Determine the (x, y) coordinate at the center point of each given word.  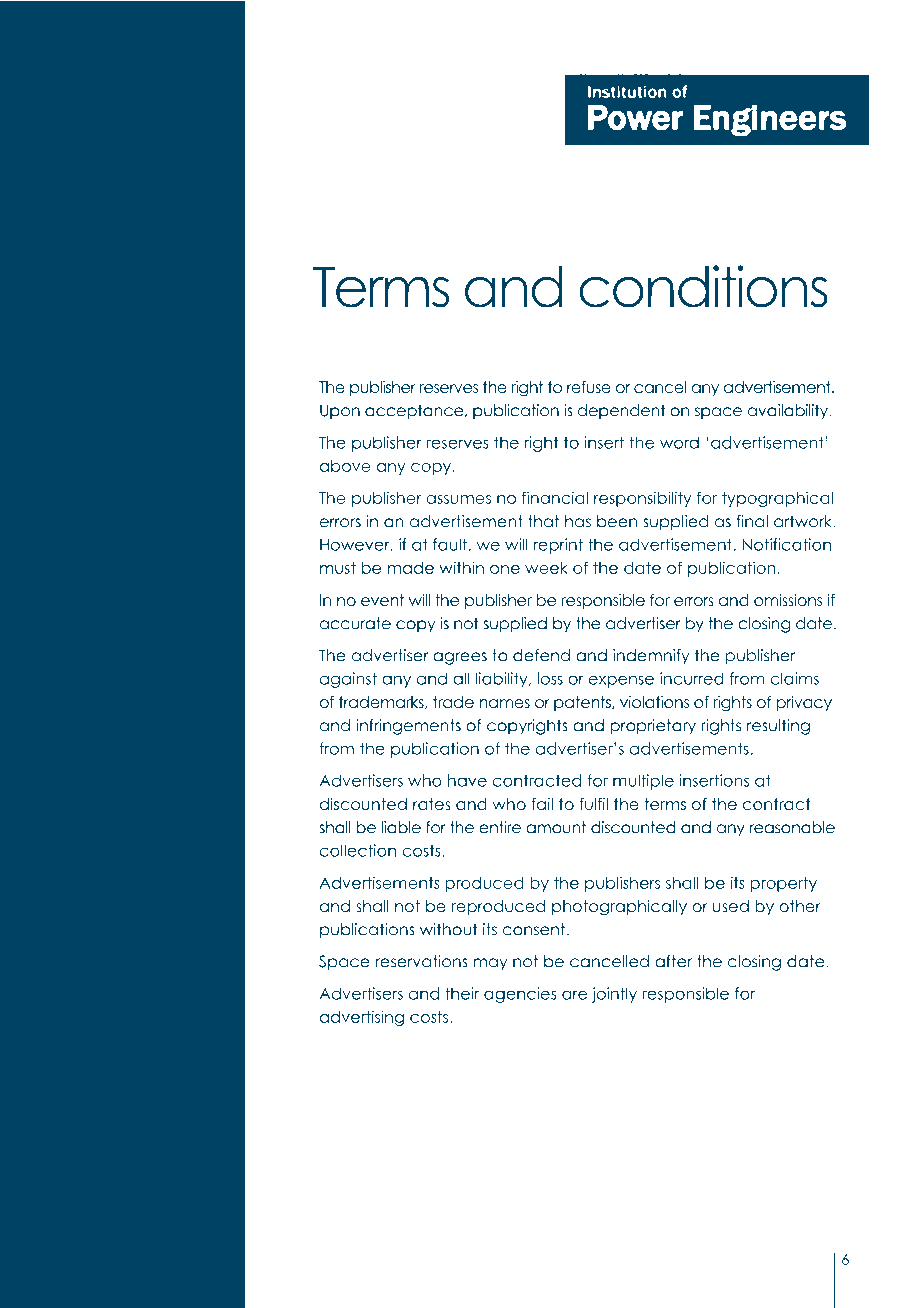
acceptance (415, 412)
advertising (362, 1018)
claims (794, 678)
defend (541, 655)
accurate (355, 623)
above (345, 466)
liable (401, 827)
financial (555, 497)
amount (556, 827)
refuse (589, 387)
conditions (703, 286)
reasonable (792, 827)
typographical (777, 499)
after (673, 961)
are (574, 995)
